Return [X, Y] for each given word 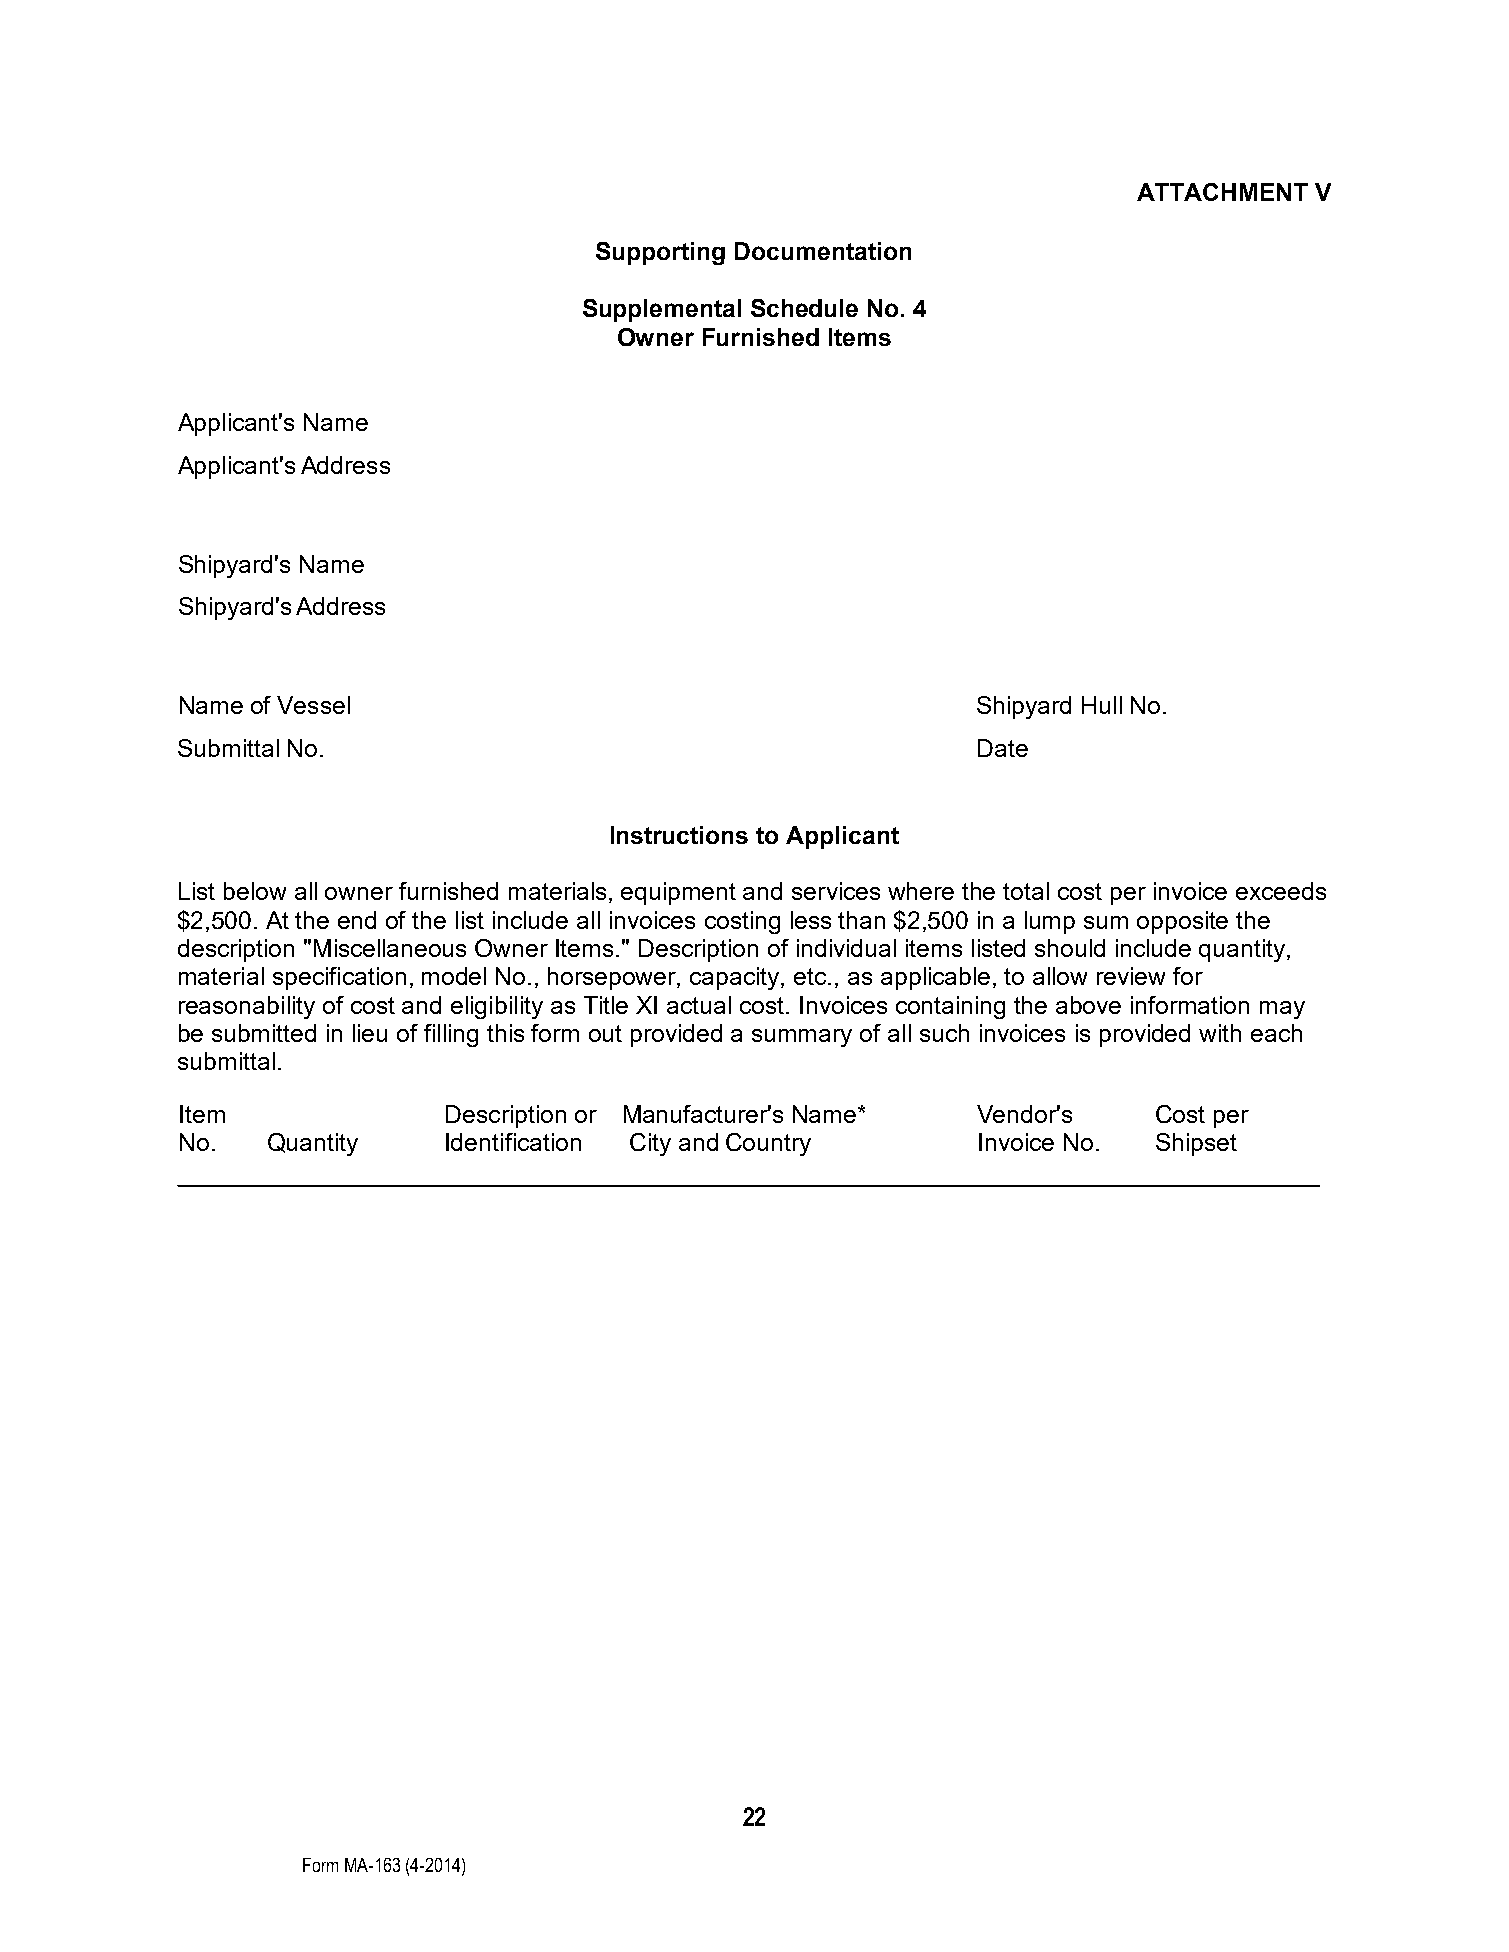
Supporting [660, 253]
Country [768, 1144]
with [1220, 1033]
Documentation [823, 251]
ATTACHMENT [1222, 192]
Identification [513, 1142]
